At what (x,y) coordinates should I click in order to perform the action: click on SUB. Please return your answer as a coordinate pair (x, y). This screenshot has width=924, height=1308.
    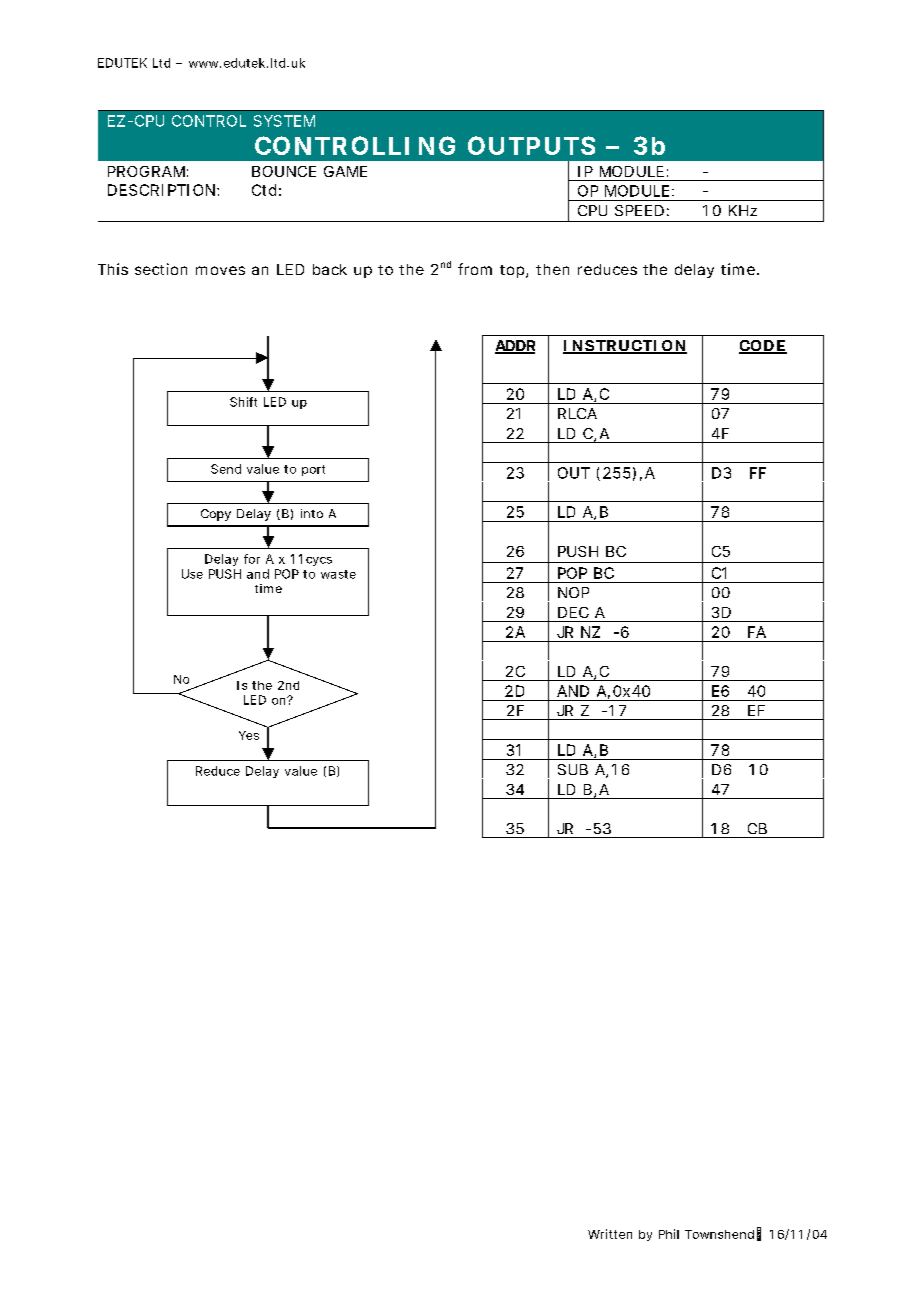
    Looking at the image, I should click on (573, 769).
